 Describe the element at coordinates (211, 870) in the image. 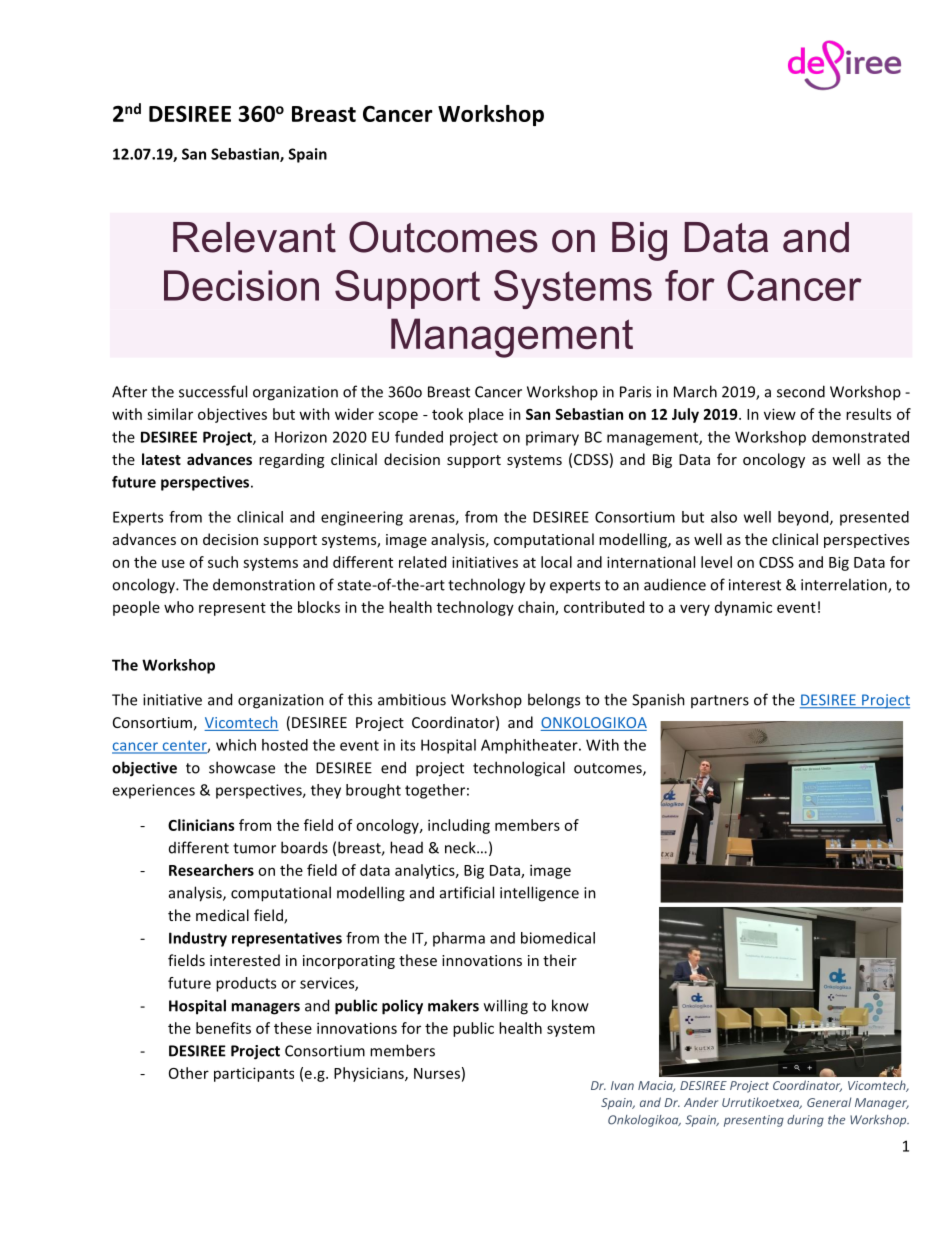

I see `Researchers` at that location.
